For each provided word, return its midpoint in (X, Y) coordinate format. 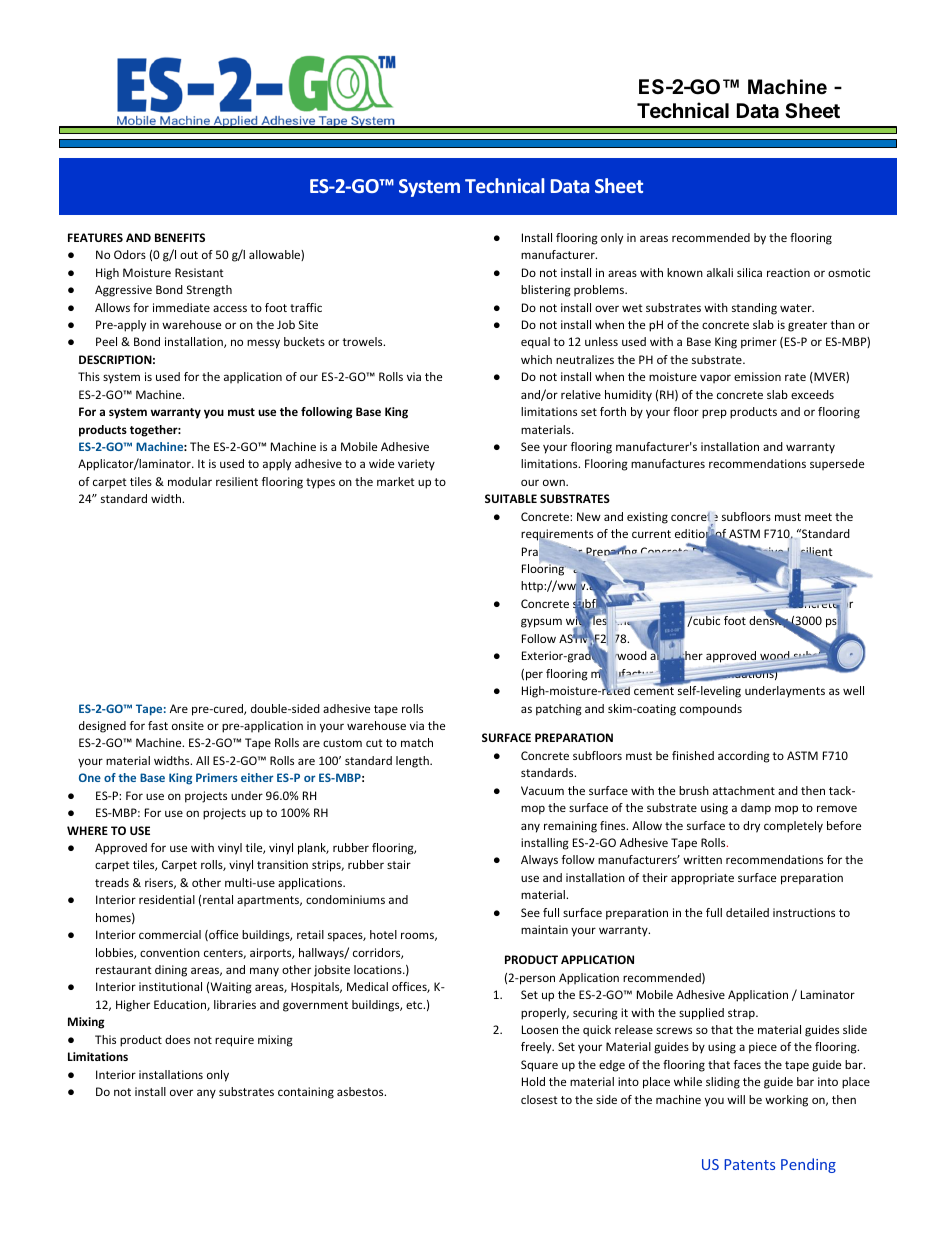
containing (306, 1093)
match (417, 742)
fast (158, 725)
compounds (711, 710)
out (189, 255)
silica (749, 272)
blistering (546, 291)
